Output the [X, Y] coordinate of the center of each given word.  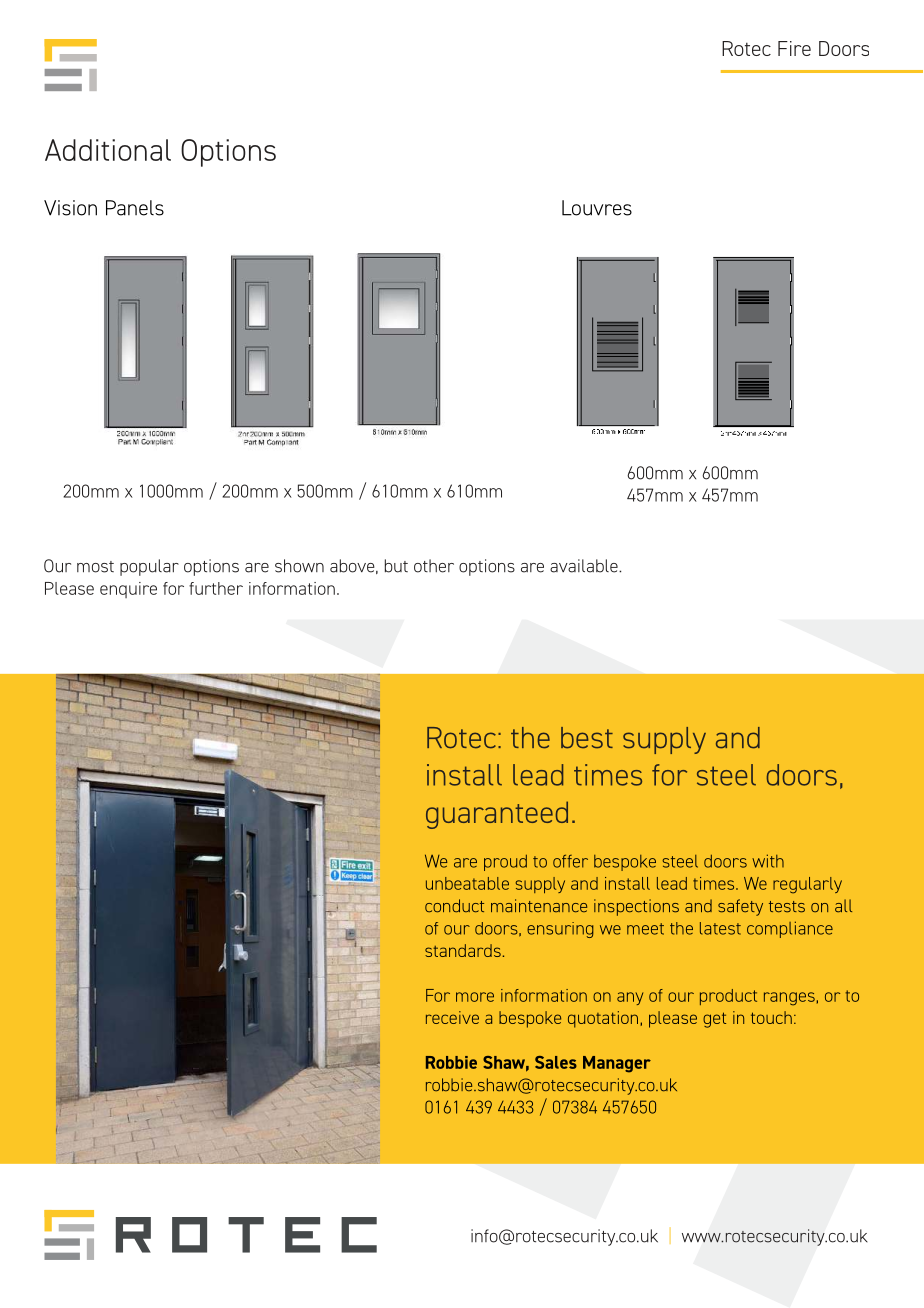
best [587, 738]
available [585, 566]
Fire [794, 48]
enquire [128, 590]
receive [452, 1017]
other [434, 566]
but [396, 566]
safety [740, 907]
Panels [135, 208]
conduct [454, 906]
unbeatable [467, 883]
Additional [108, 150]
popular [149, 567]
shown [299, 566]
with [768, 861]
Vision [70, 208]
